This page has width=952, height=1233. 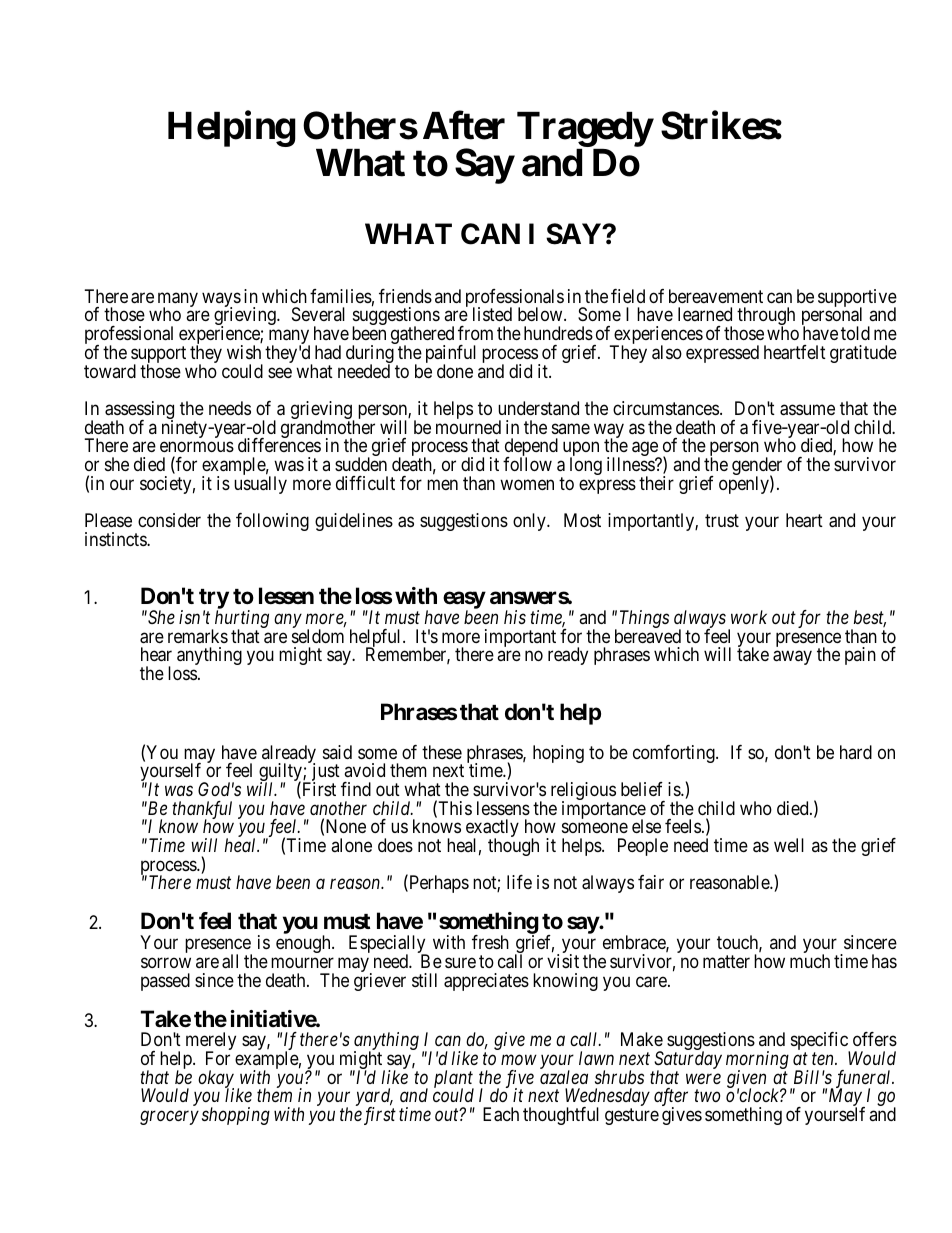 I want to click on families, so click(x=341, y=296).
